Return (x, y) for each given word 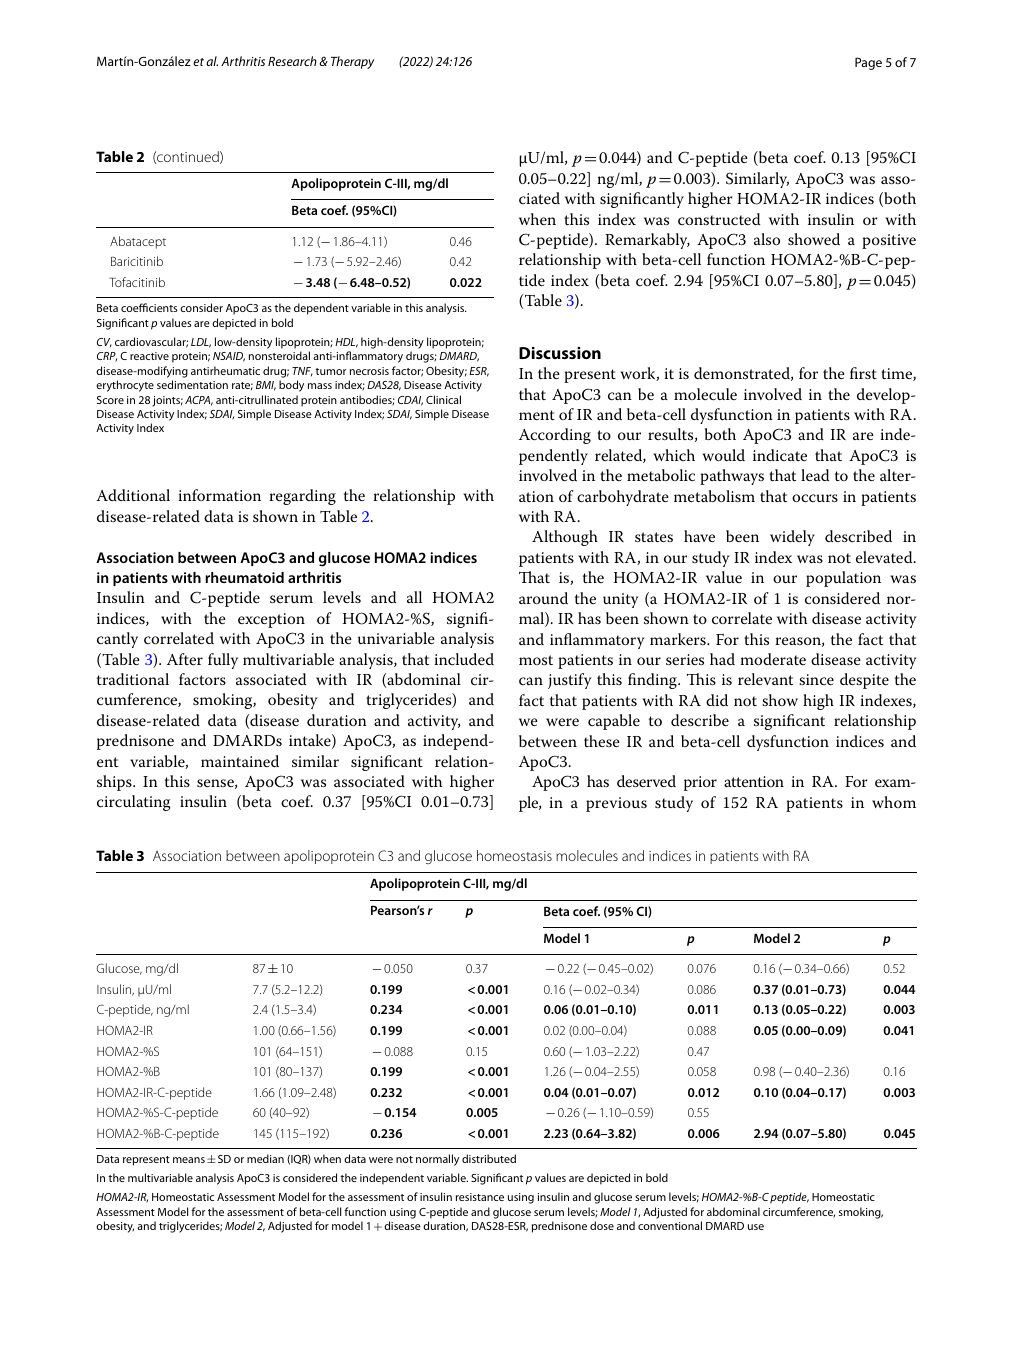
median (265, 1158)
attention (754, 781)
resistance (480, 1197)
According (555, 436)
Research (292, 61)
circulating (134, 803)
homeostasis (514, 855)
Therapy (352, 62)
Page (868, 63)
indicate (780, 455)
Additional (133, 495)
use (756, 1227)
